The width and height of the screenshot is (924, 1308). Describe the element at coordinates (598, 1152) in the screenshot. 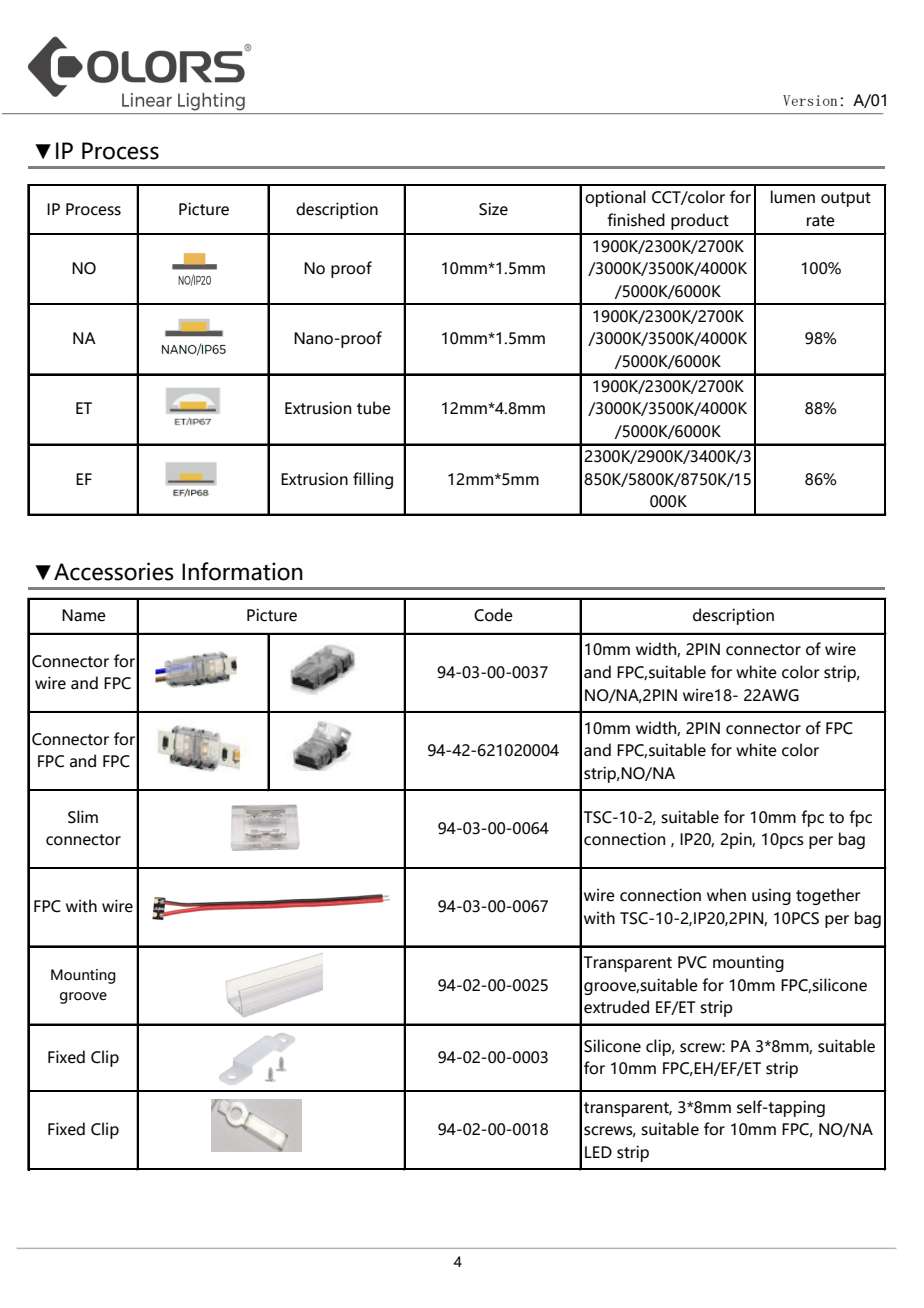

I see `LED` at that location.
